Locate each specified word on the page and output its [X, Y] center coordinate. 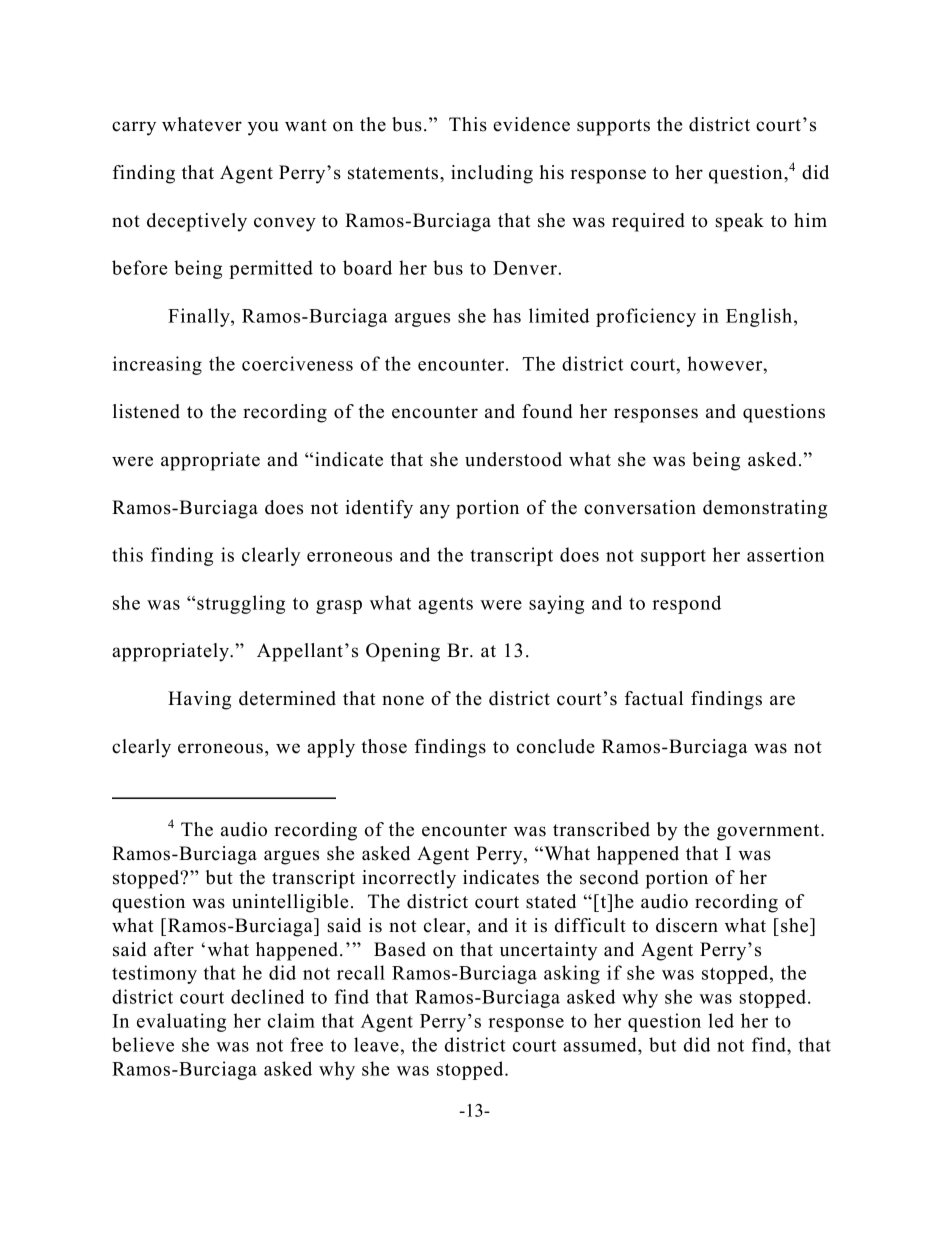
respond [686, 604]
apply [331, 748]
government [769, 832]
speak [740, 222]
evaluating [181, 1022]
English [759, 317]
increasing [157, 365]
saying [556, 604]
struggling [241, 604]
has [507, 315]
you [263, 128]
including [492, 174]
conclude [556, 746]
